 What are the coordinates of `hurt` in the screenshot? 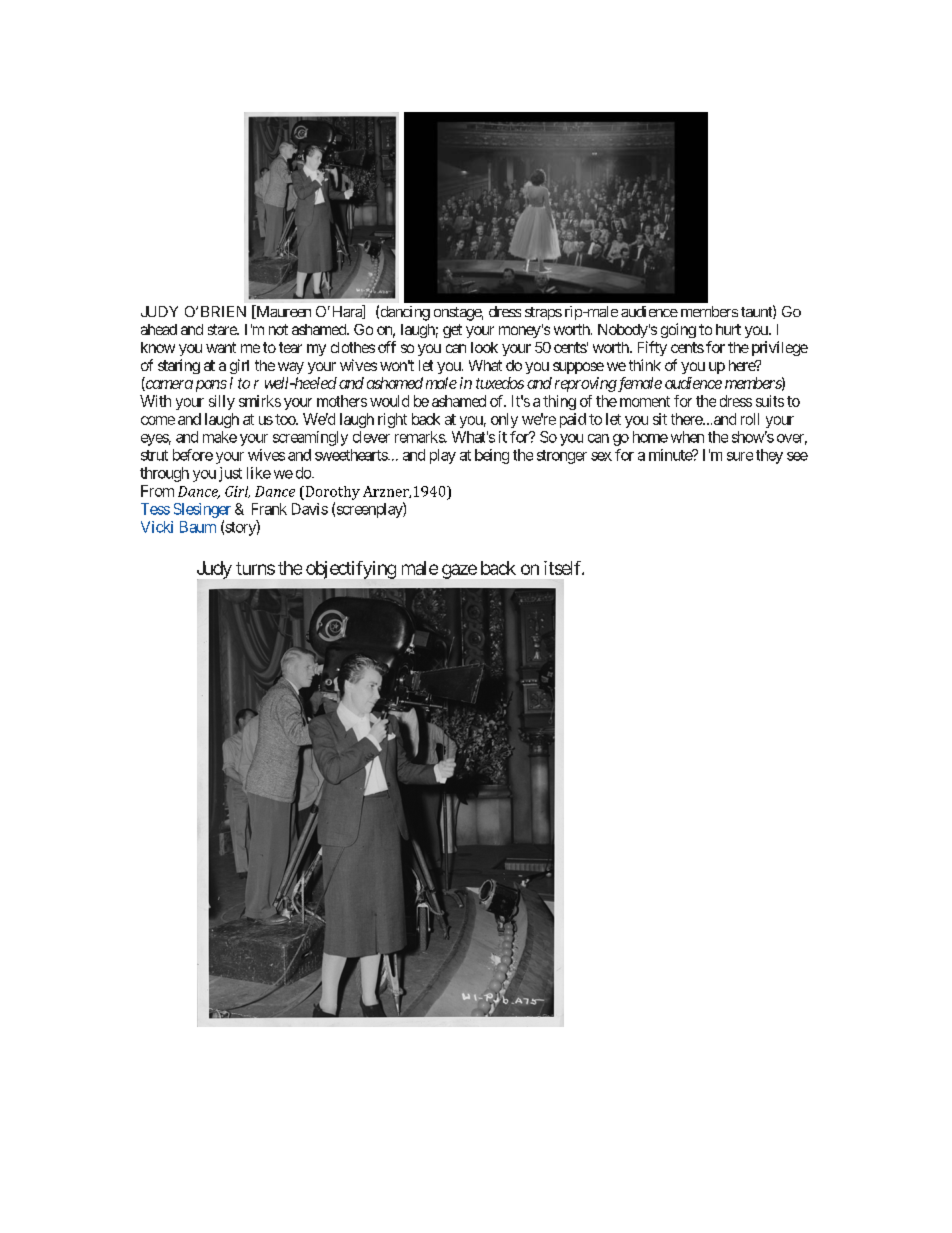 It's located at (728, 329).
